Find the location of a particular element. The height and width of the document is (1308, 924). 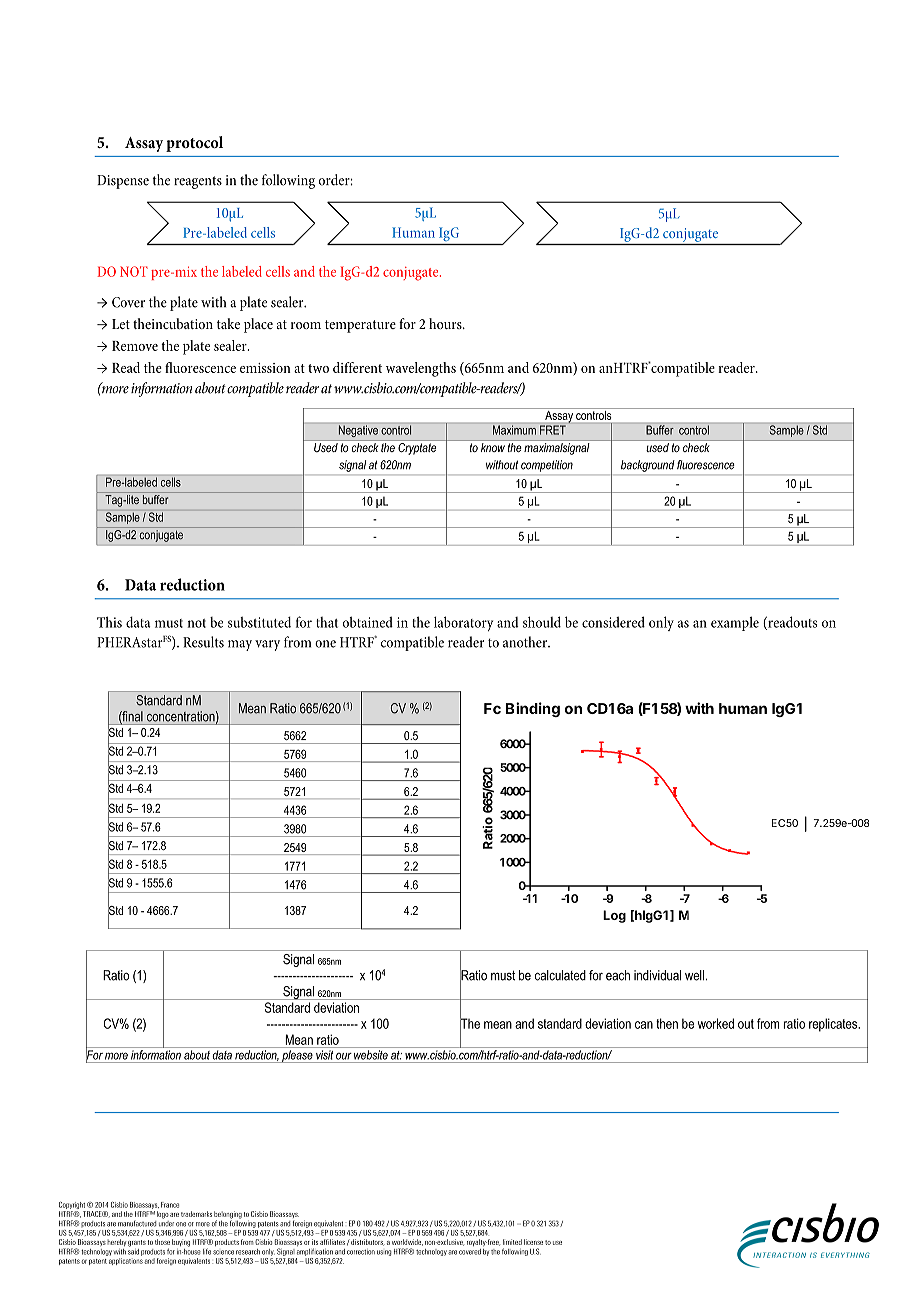

emission is located at coordinates (265, 368).
